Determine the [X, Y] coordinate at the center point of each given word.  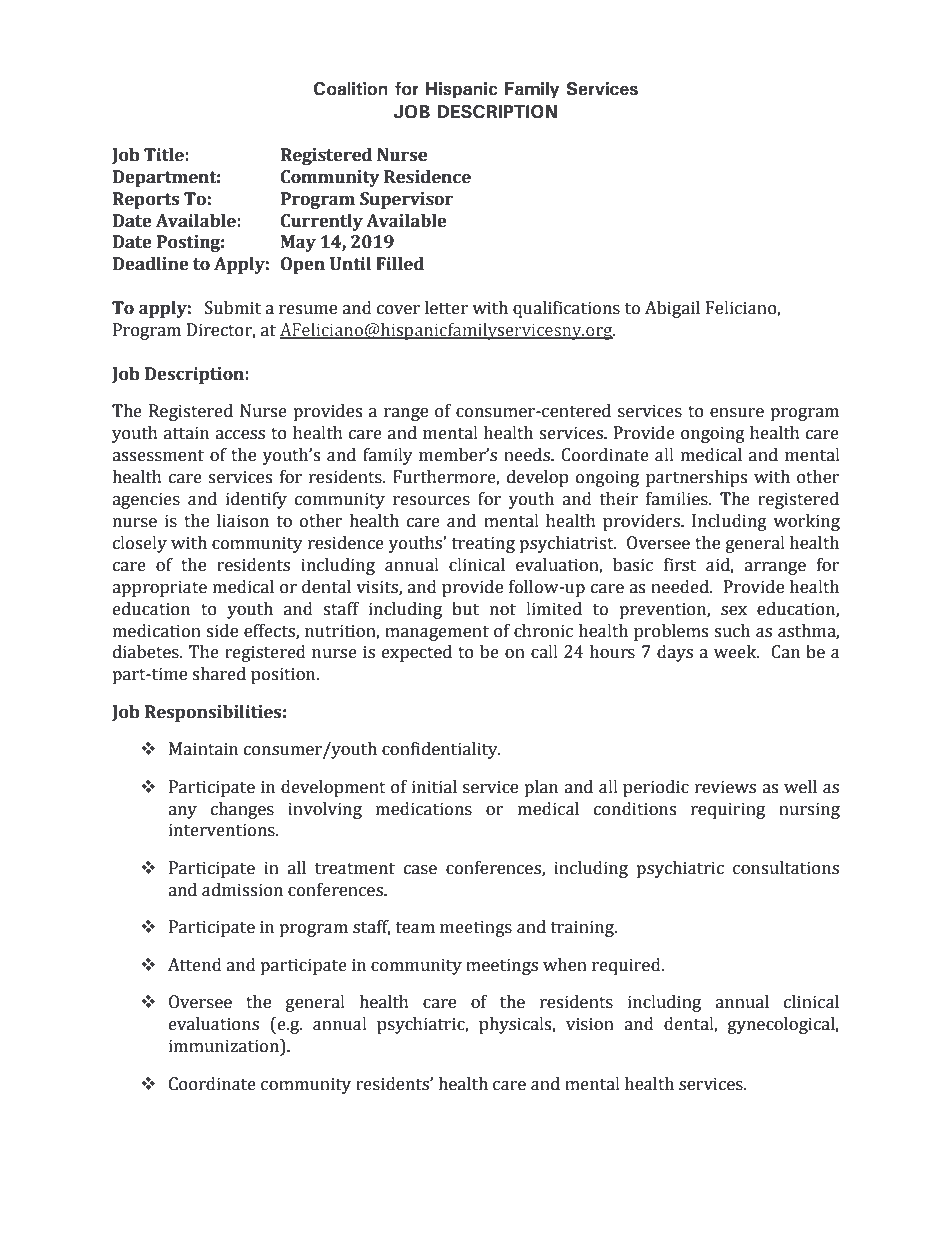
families [678, 499]
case [420, 870]
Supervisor [406, 200]
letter [446, 308]
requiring [728, 810]
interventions [223, 830]
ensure [737, 413]
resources [431, 501]
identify [256, 500]
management [437, 633]
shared [219, 674]
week [736, 652]
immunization [225, 1046]
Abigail [672, 309]
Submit [233, 308]
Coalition [351, 89]
